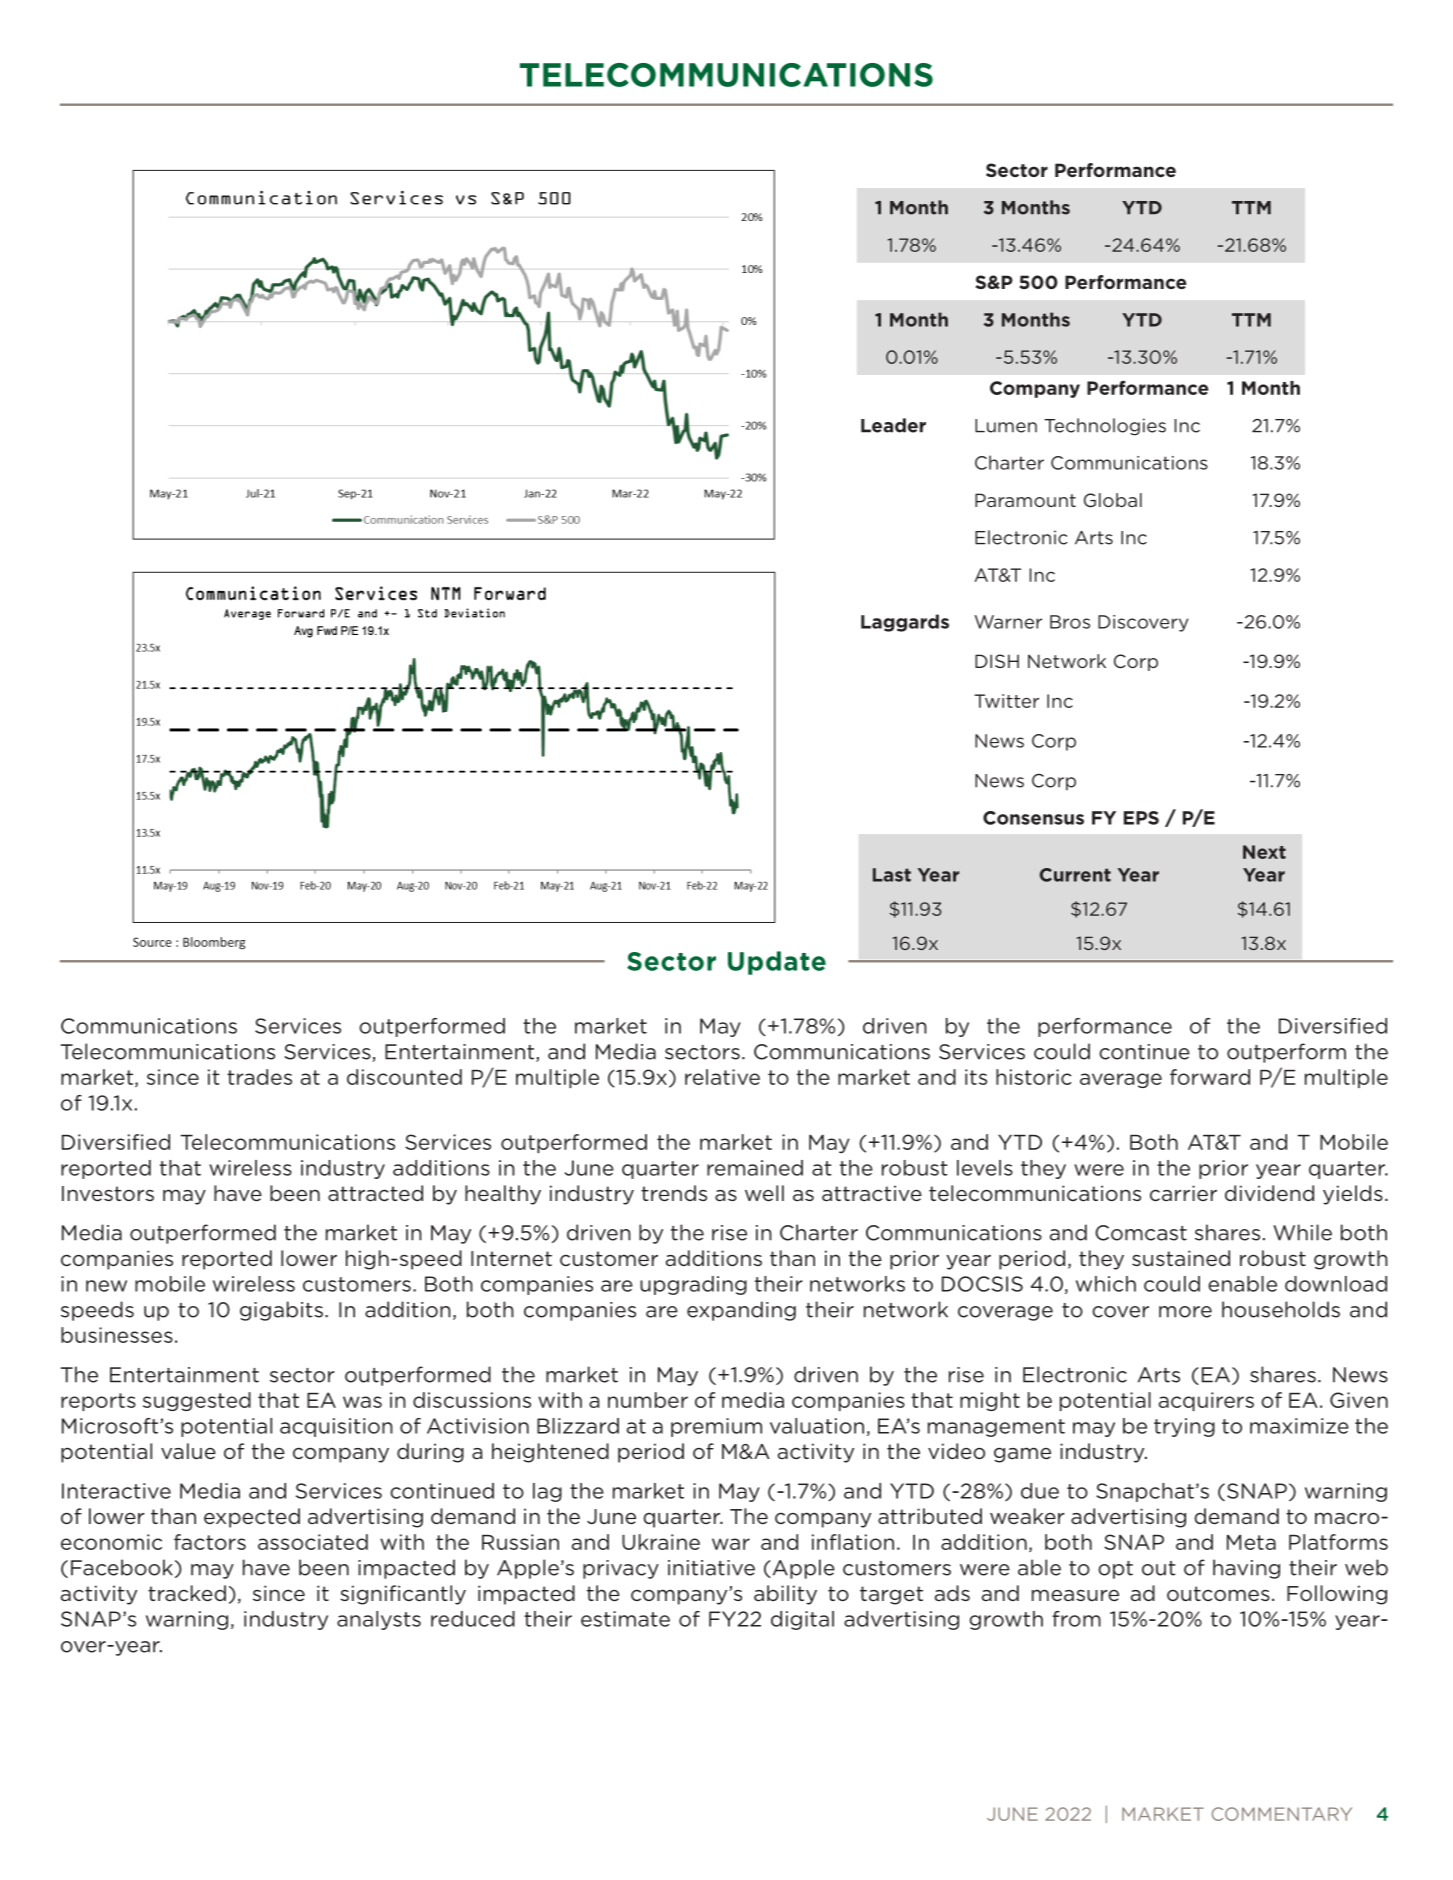  I want to click on Bloomberg, so click(214, 943).
